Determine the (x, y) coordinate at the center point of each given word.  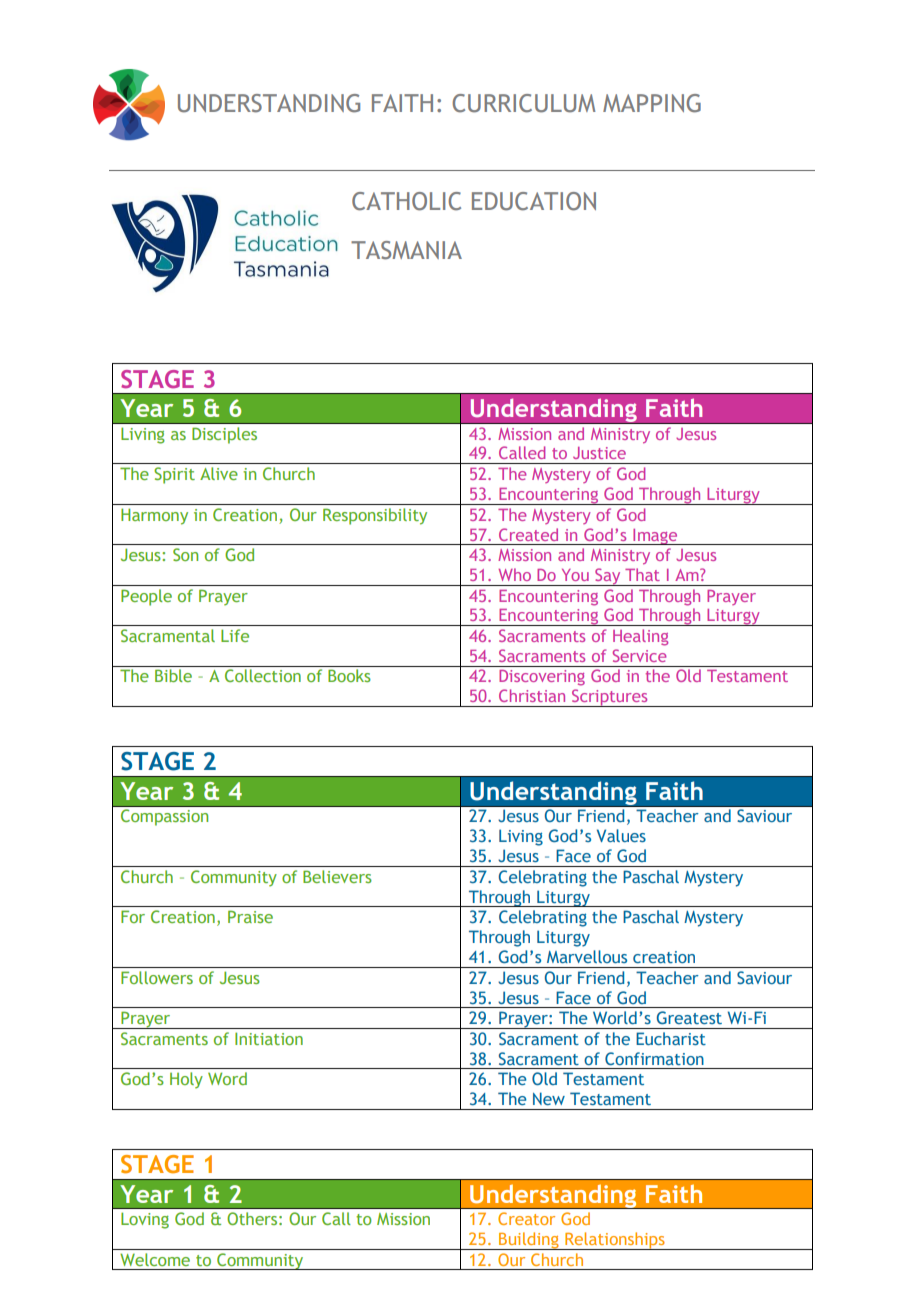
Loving (145, 1220)
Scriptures (610, 698)
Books (349, 675)
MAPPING (652, 103)
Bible (173, 675)
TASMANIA (406, 250)
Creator (526, 1218)
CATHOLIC (406, 201)
